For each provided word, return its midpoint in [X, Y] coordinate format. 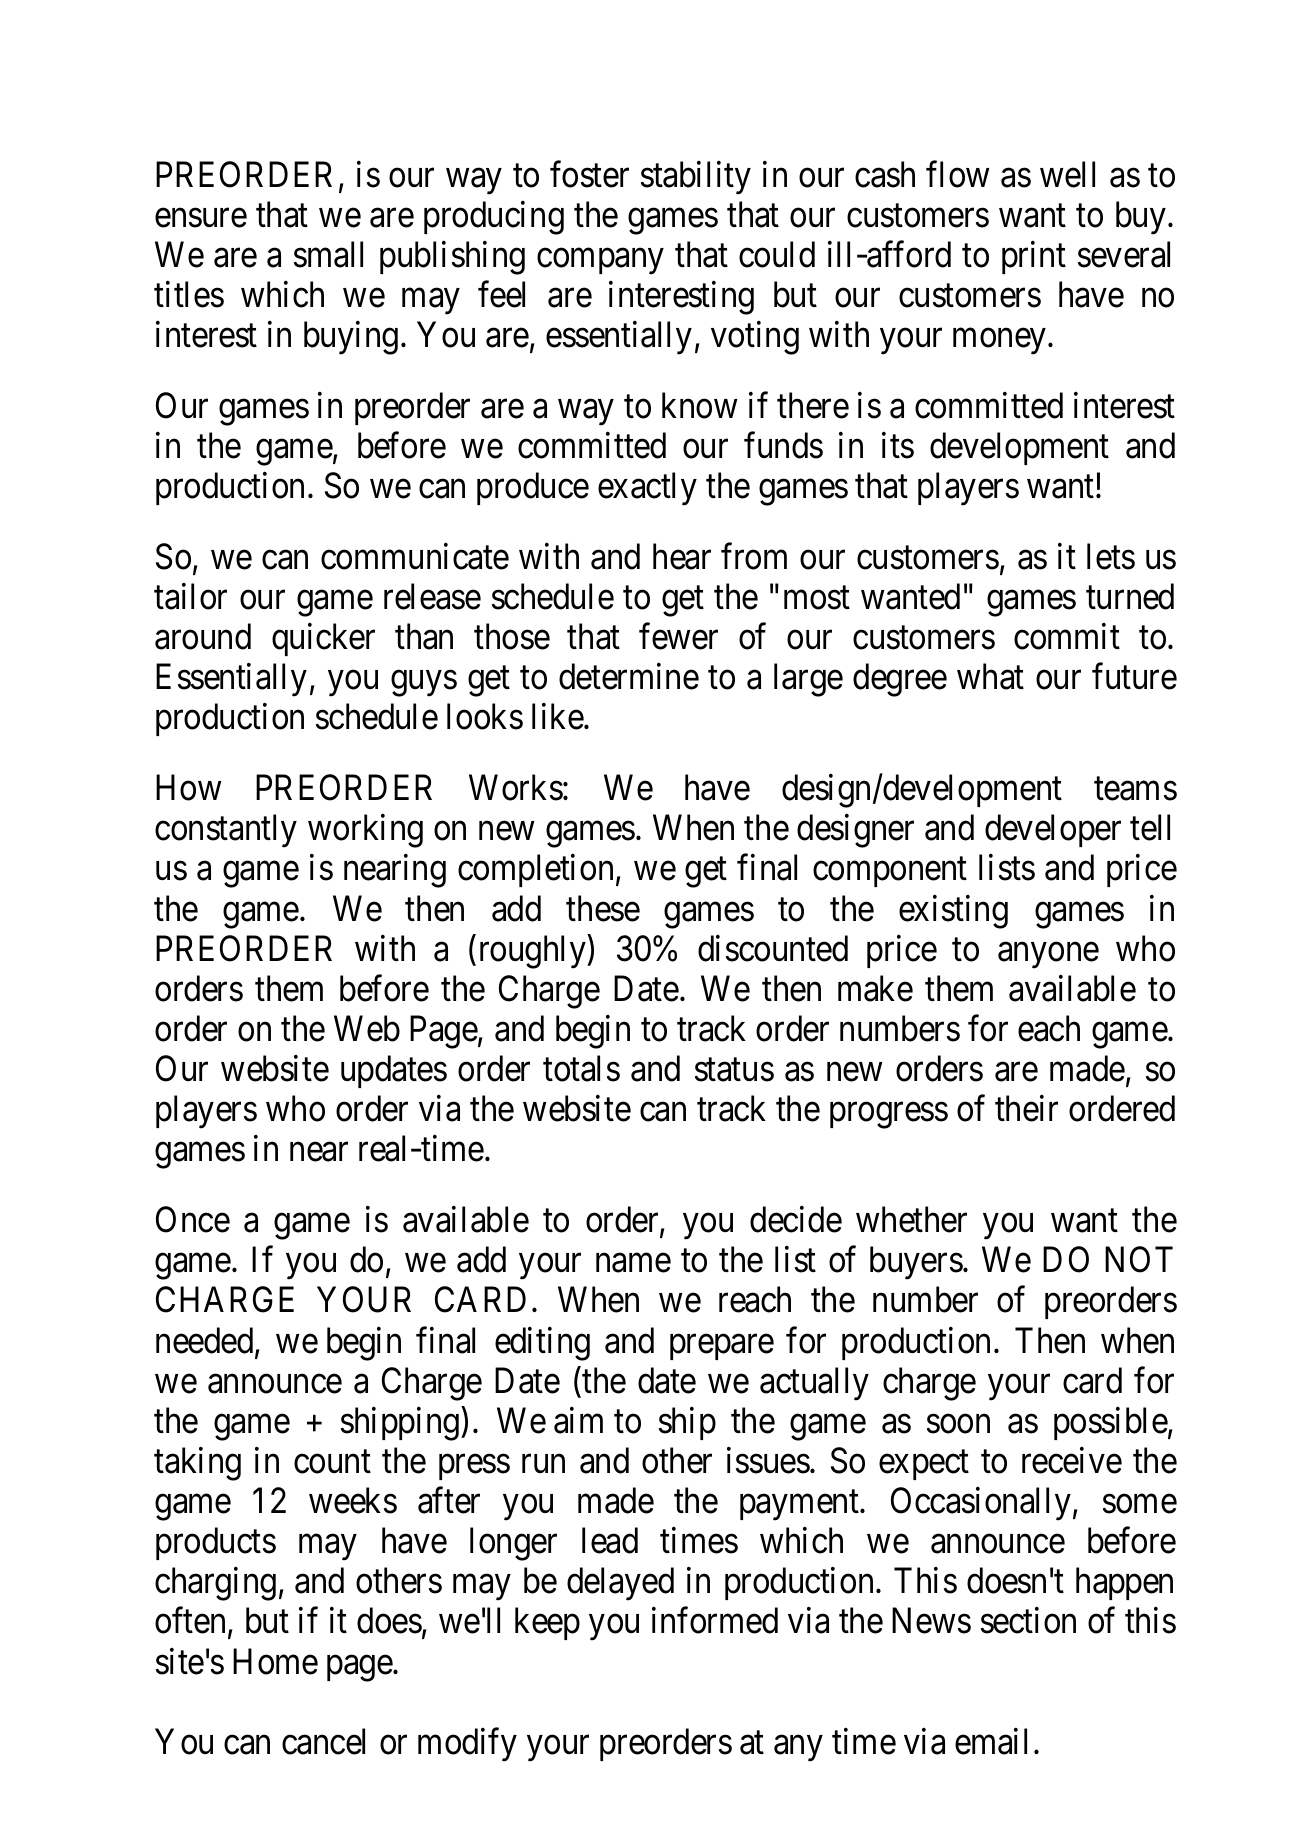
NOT [1139, 1260]
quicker [323, 639]
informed [715, 1621]
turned [1130, 596]
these [603, 908]
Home [275, 1662]
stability [696, 178]
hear [682, 556]
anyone [1048, 956]
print [1034, 257]
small [328, 254]
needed [206, 1341]
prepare [722, 1347]
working [365, 831]
